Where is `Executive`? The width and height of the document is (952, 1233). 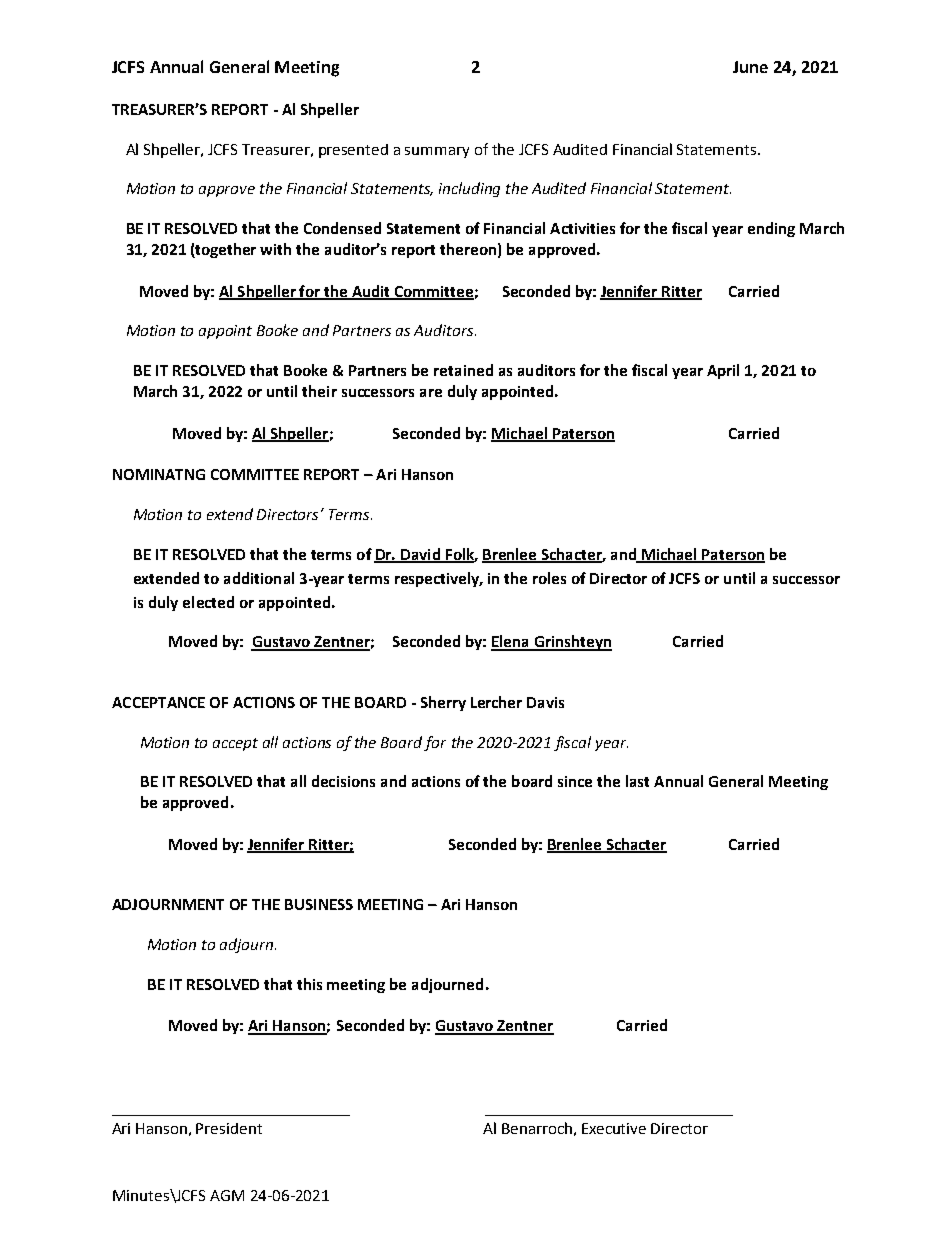
Executive is located at coordinates (614, 1128).
